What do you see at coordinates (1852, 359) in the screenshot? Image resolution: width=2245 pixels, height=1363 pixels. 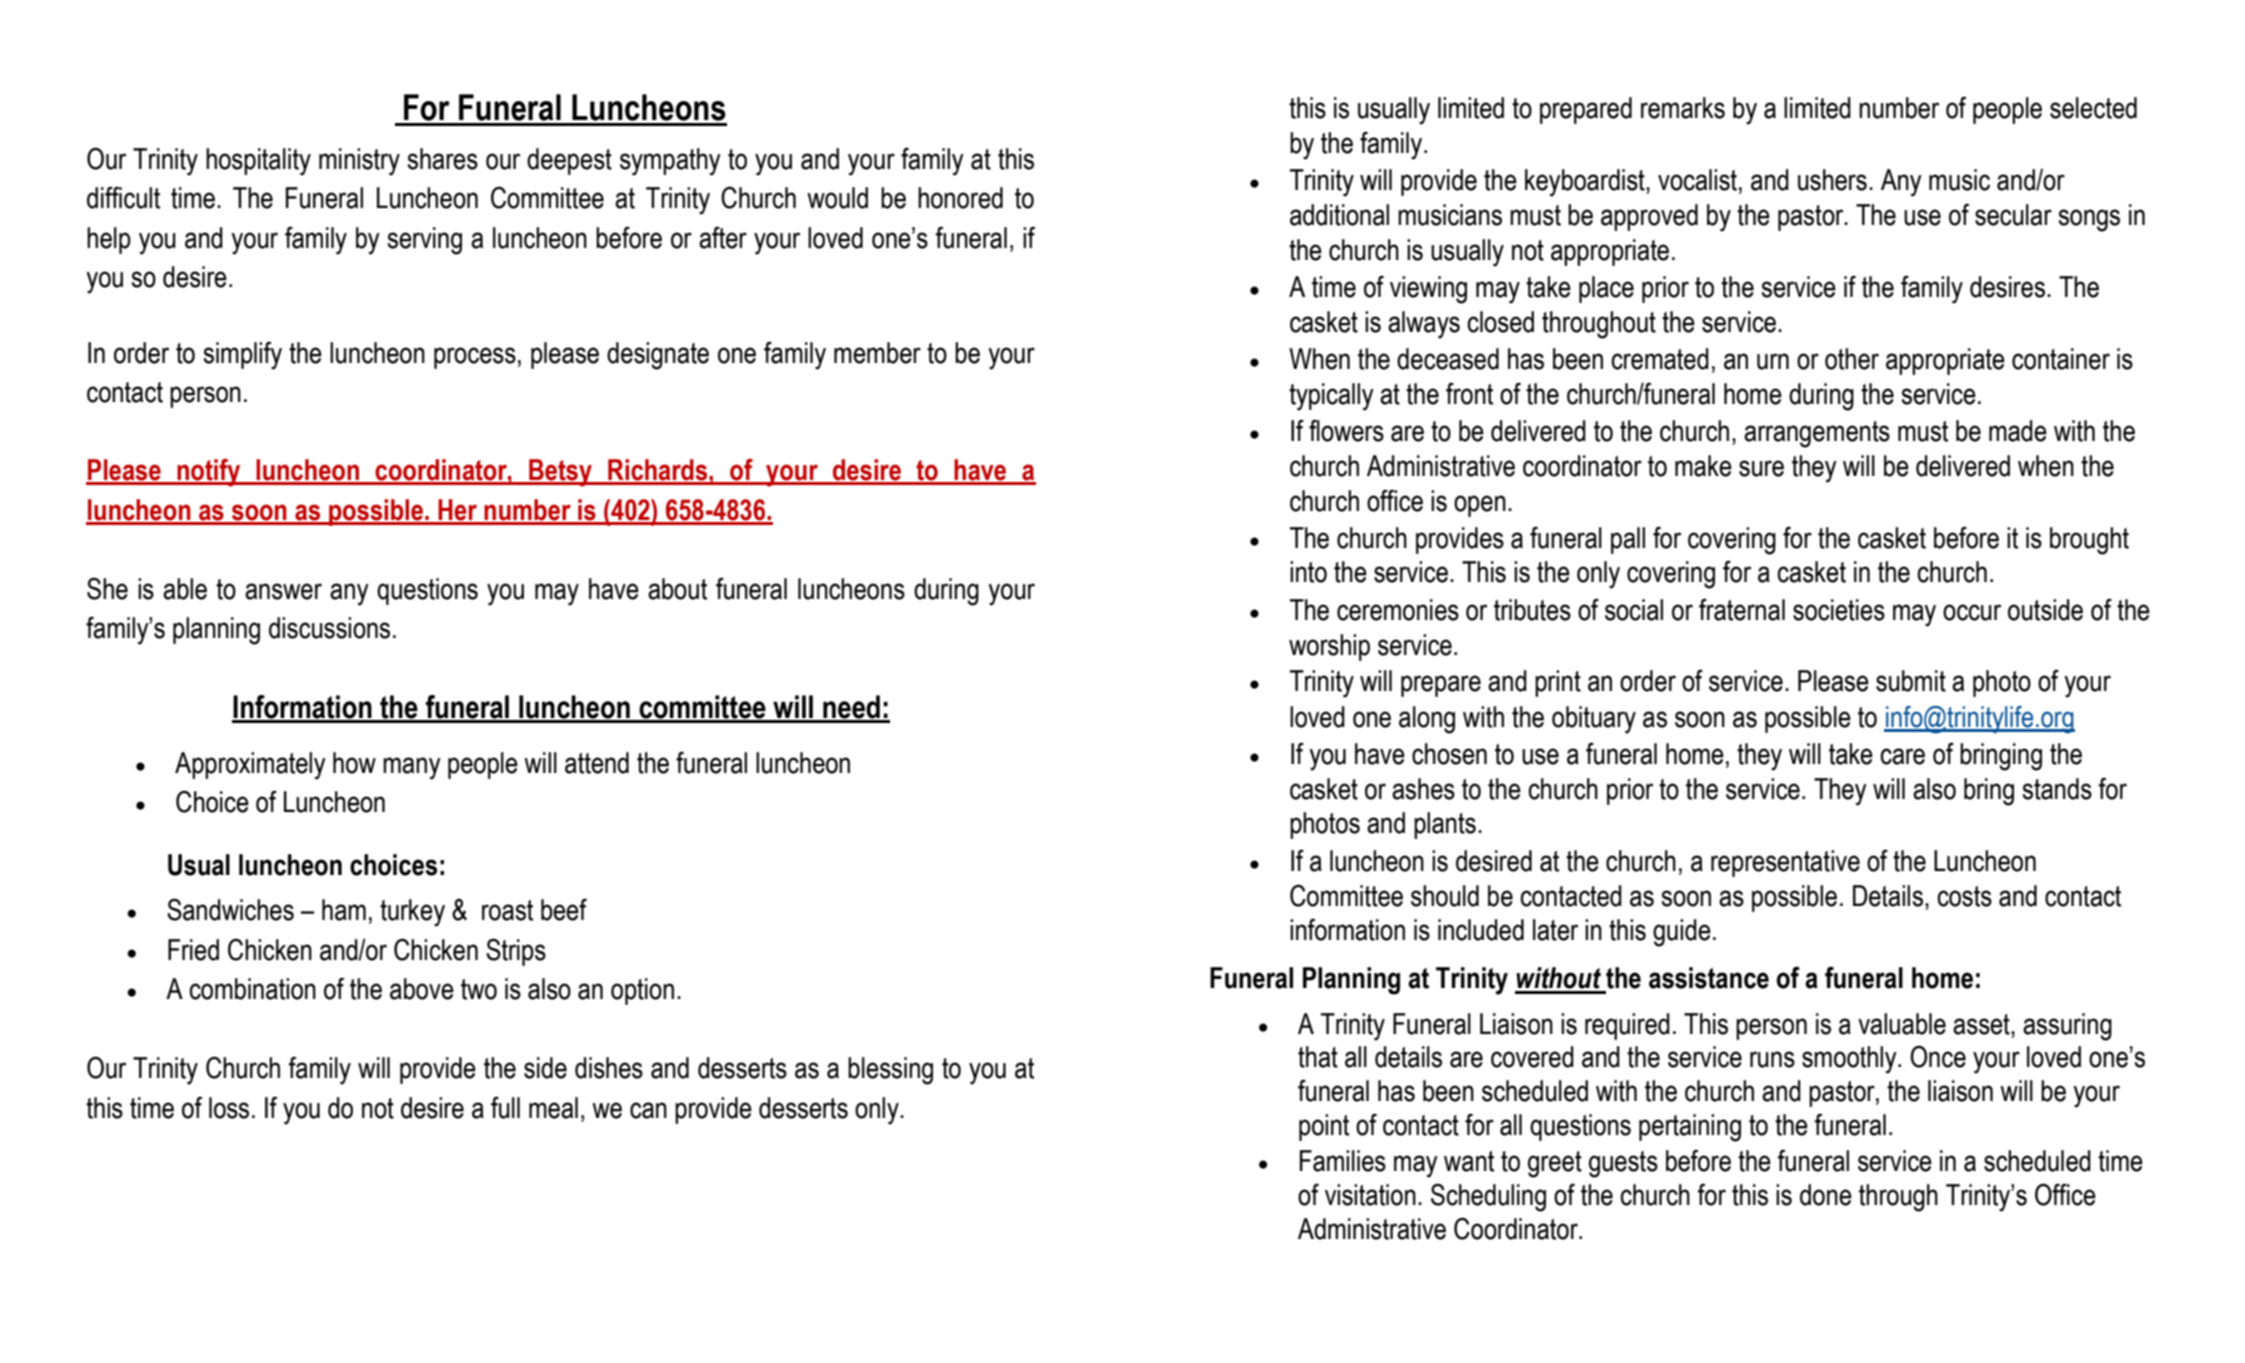 I see `other` at bounding box center [1852, 359].
